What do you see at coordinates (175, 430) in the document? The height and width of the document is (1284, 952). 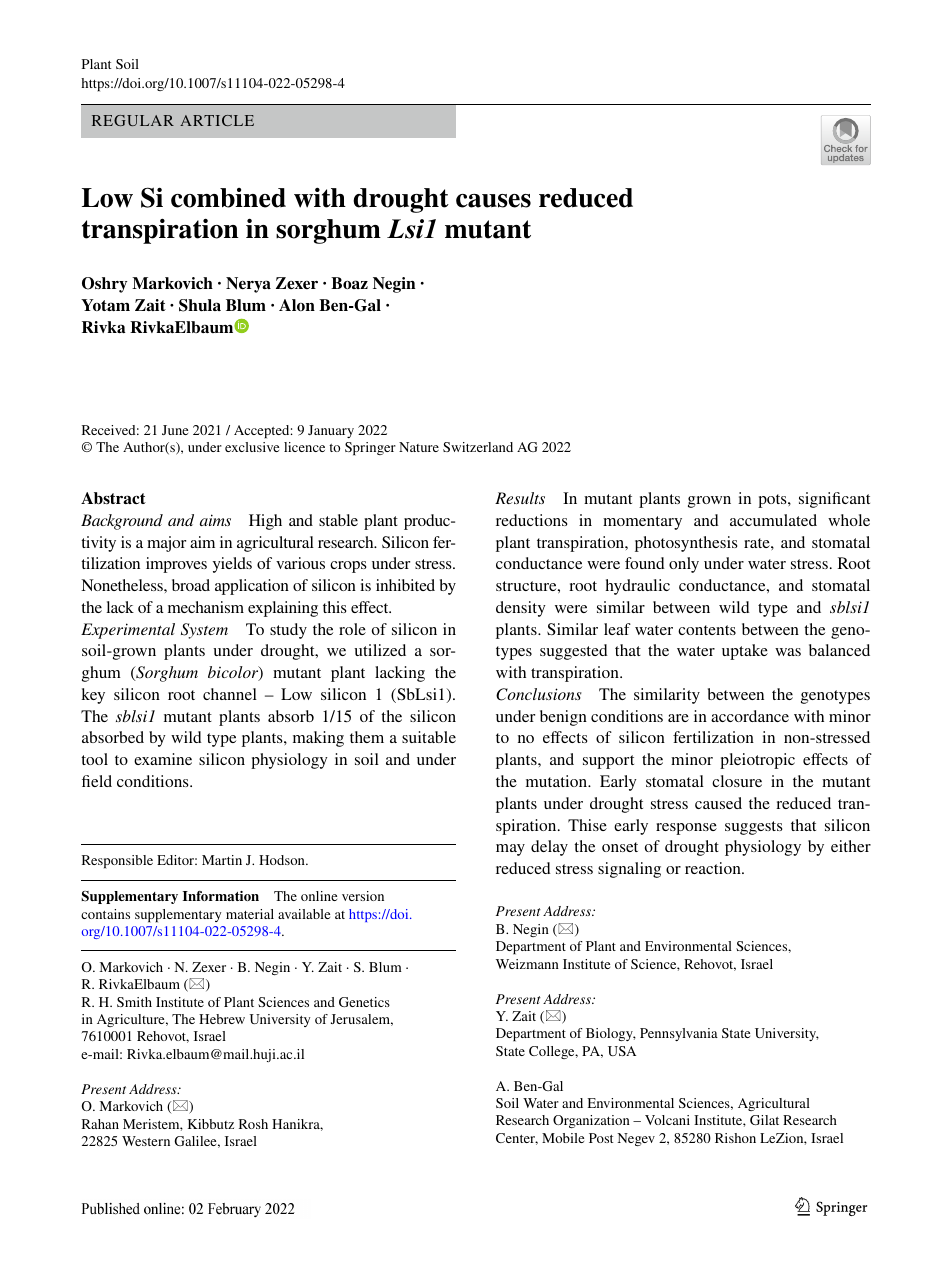 I see `June` at bounding box center [175, 430].
